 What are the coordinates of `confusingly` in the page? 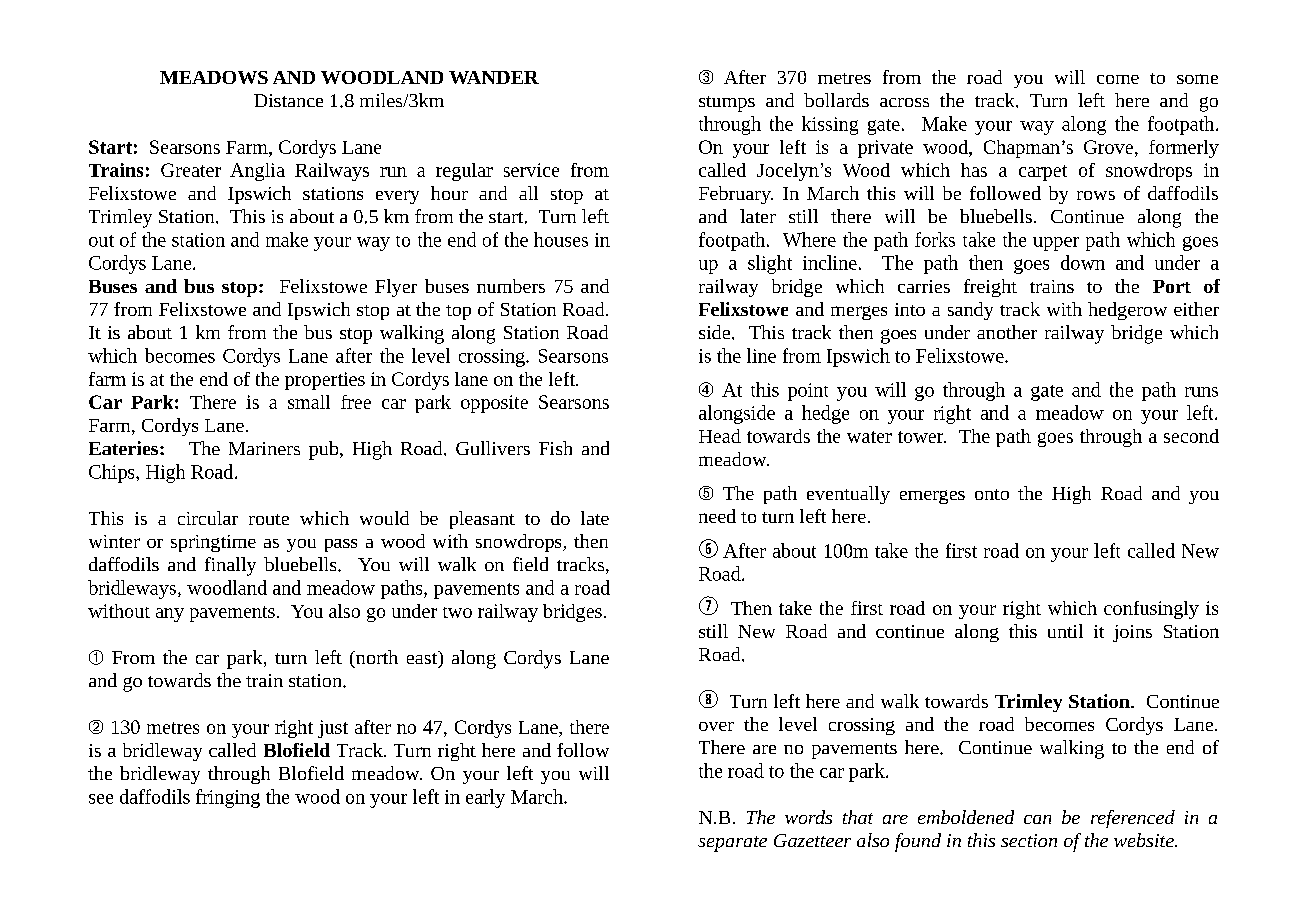 It's located at (1151, 610).
